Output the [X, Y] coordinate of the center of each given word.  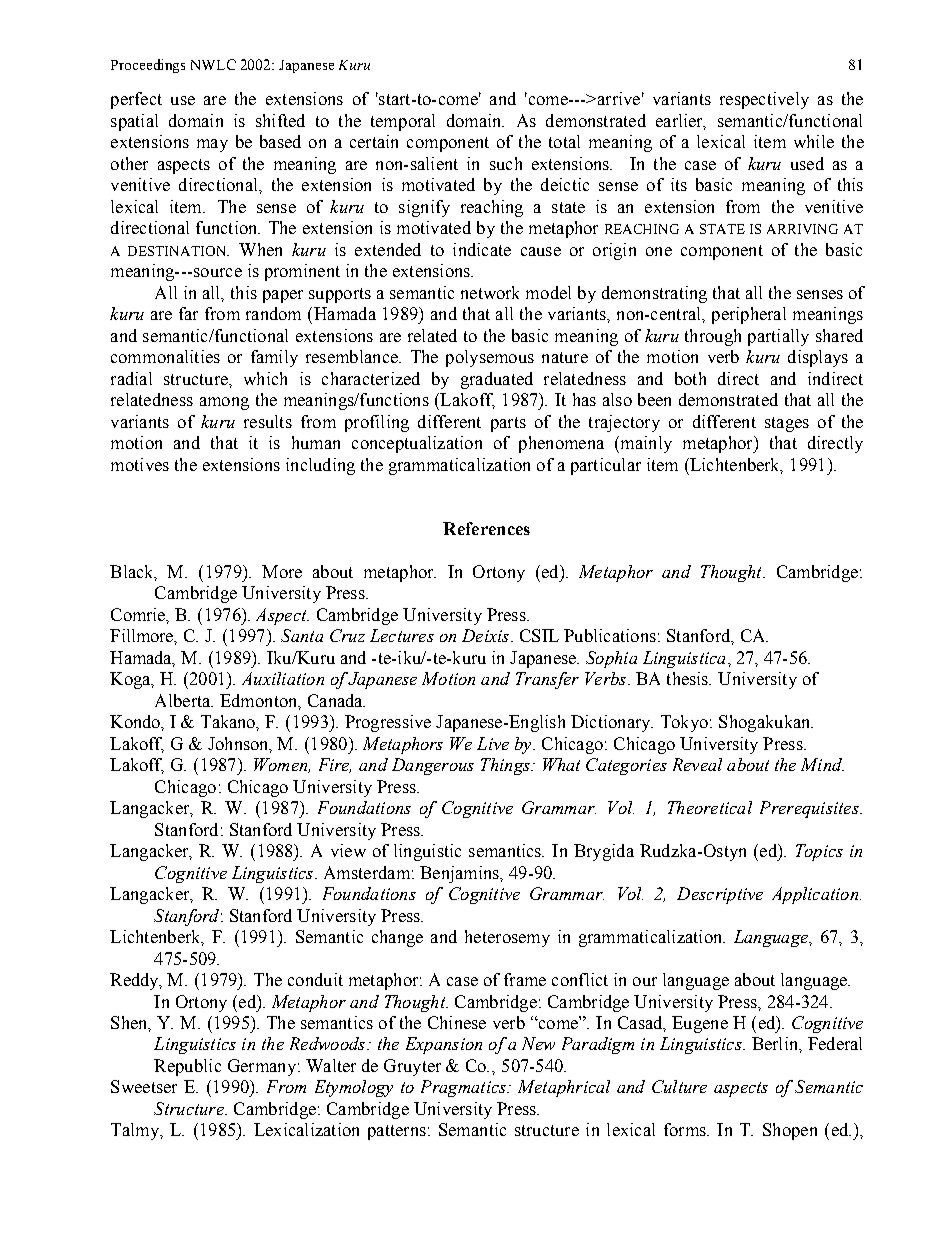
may [212, 145]
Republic [187, 1067]
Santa [302, 635]
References [486, 528]
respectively [764, 100]
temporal [403, 122]
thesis [689, 678]
